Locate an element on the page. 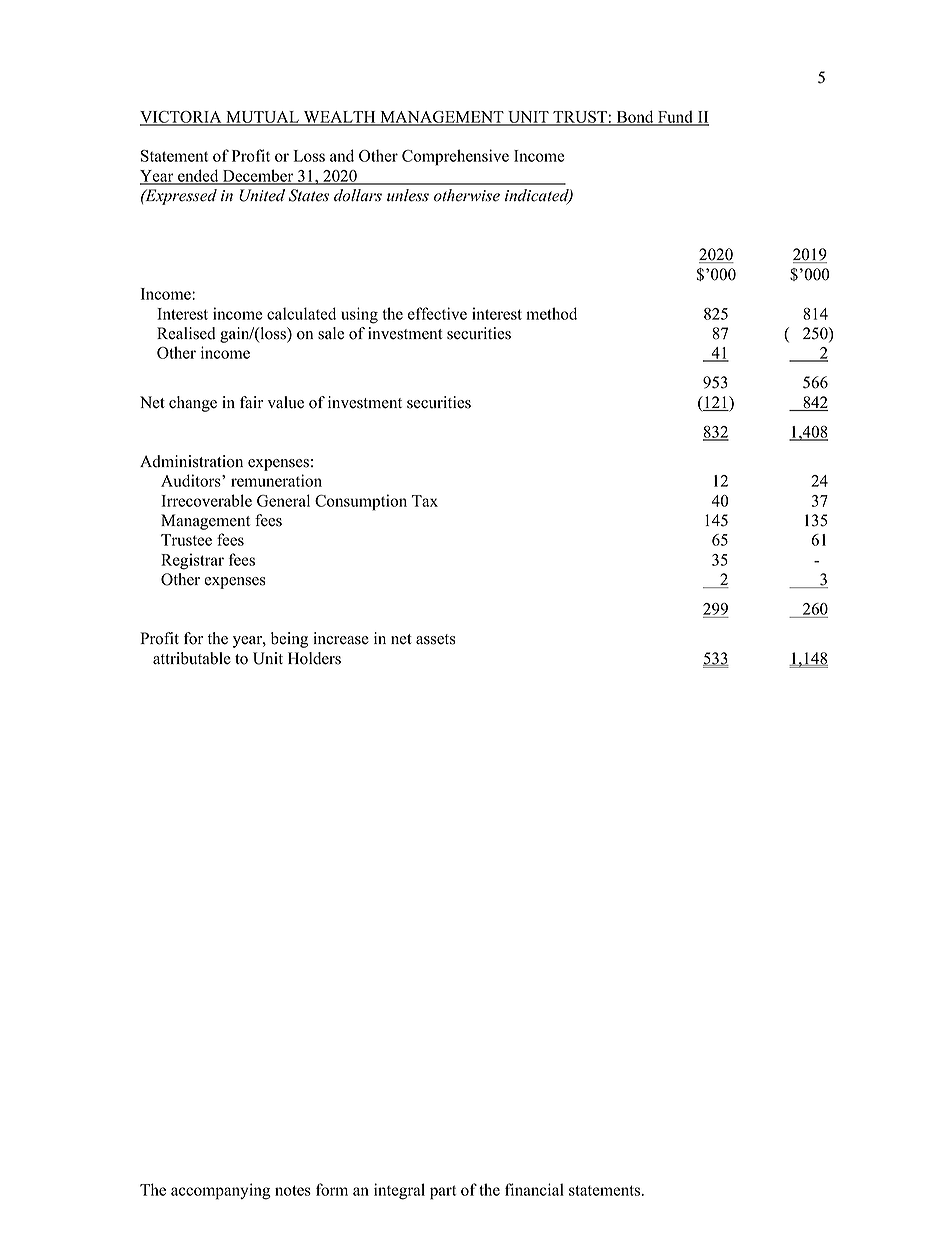 This page has width=952, height=1233. integral is located at coordinates (399, 1191).
